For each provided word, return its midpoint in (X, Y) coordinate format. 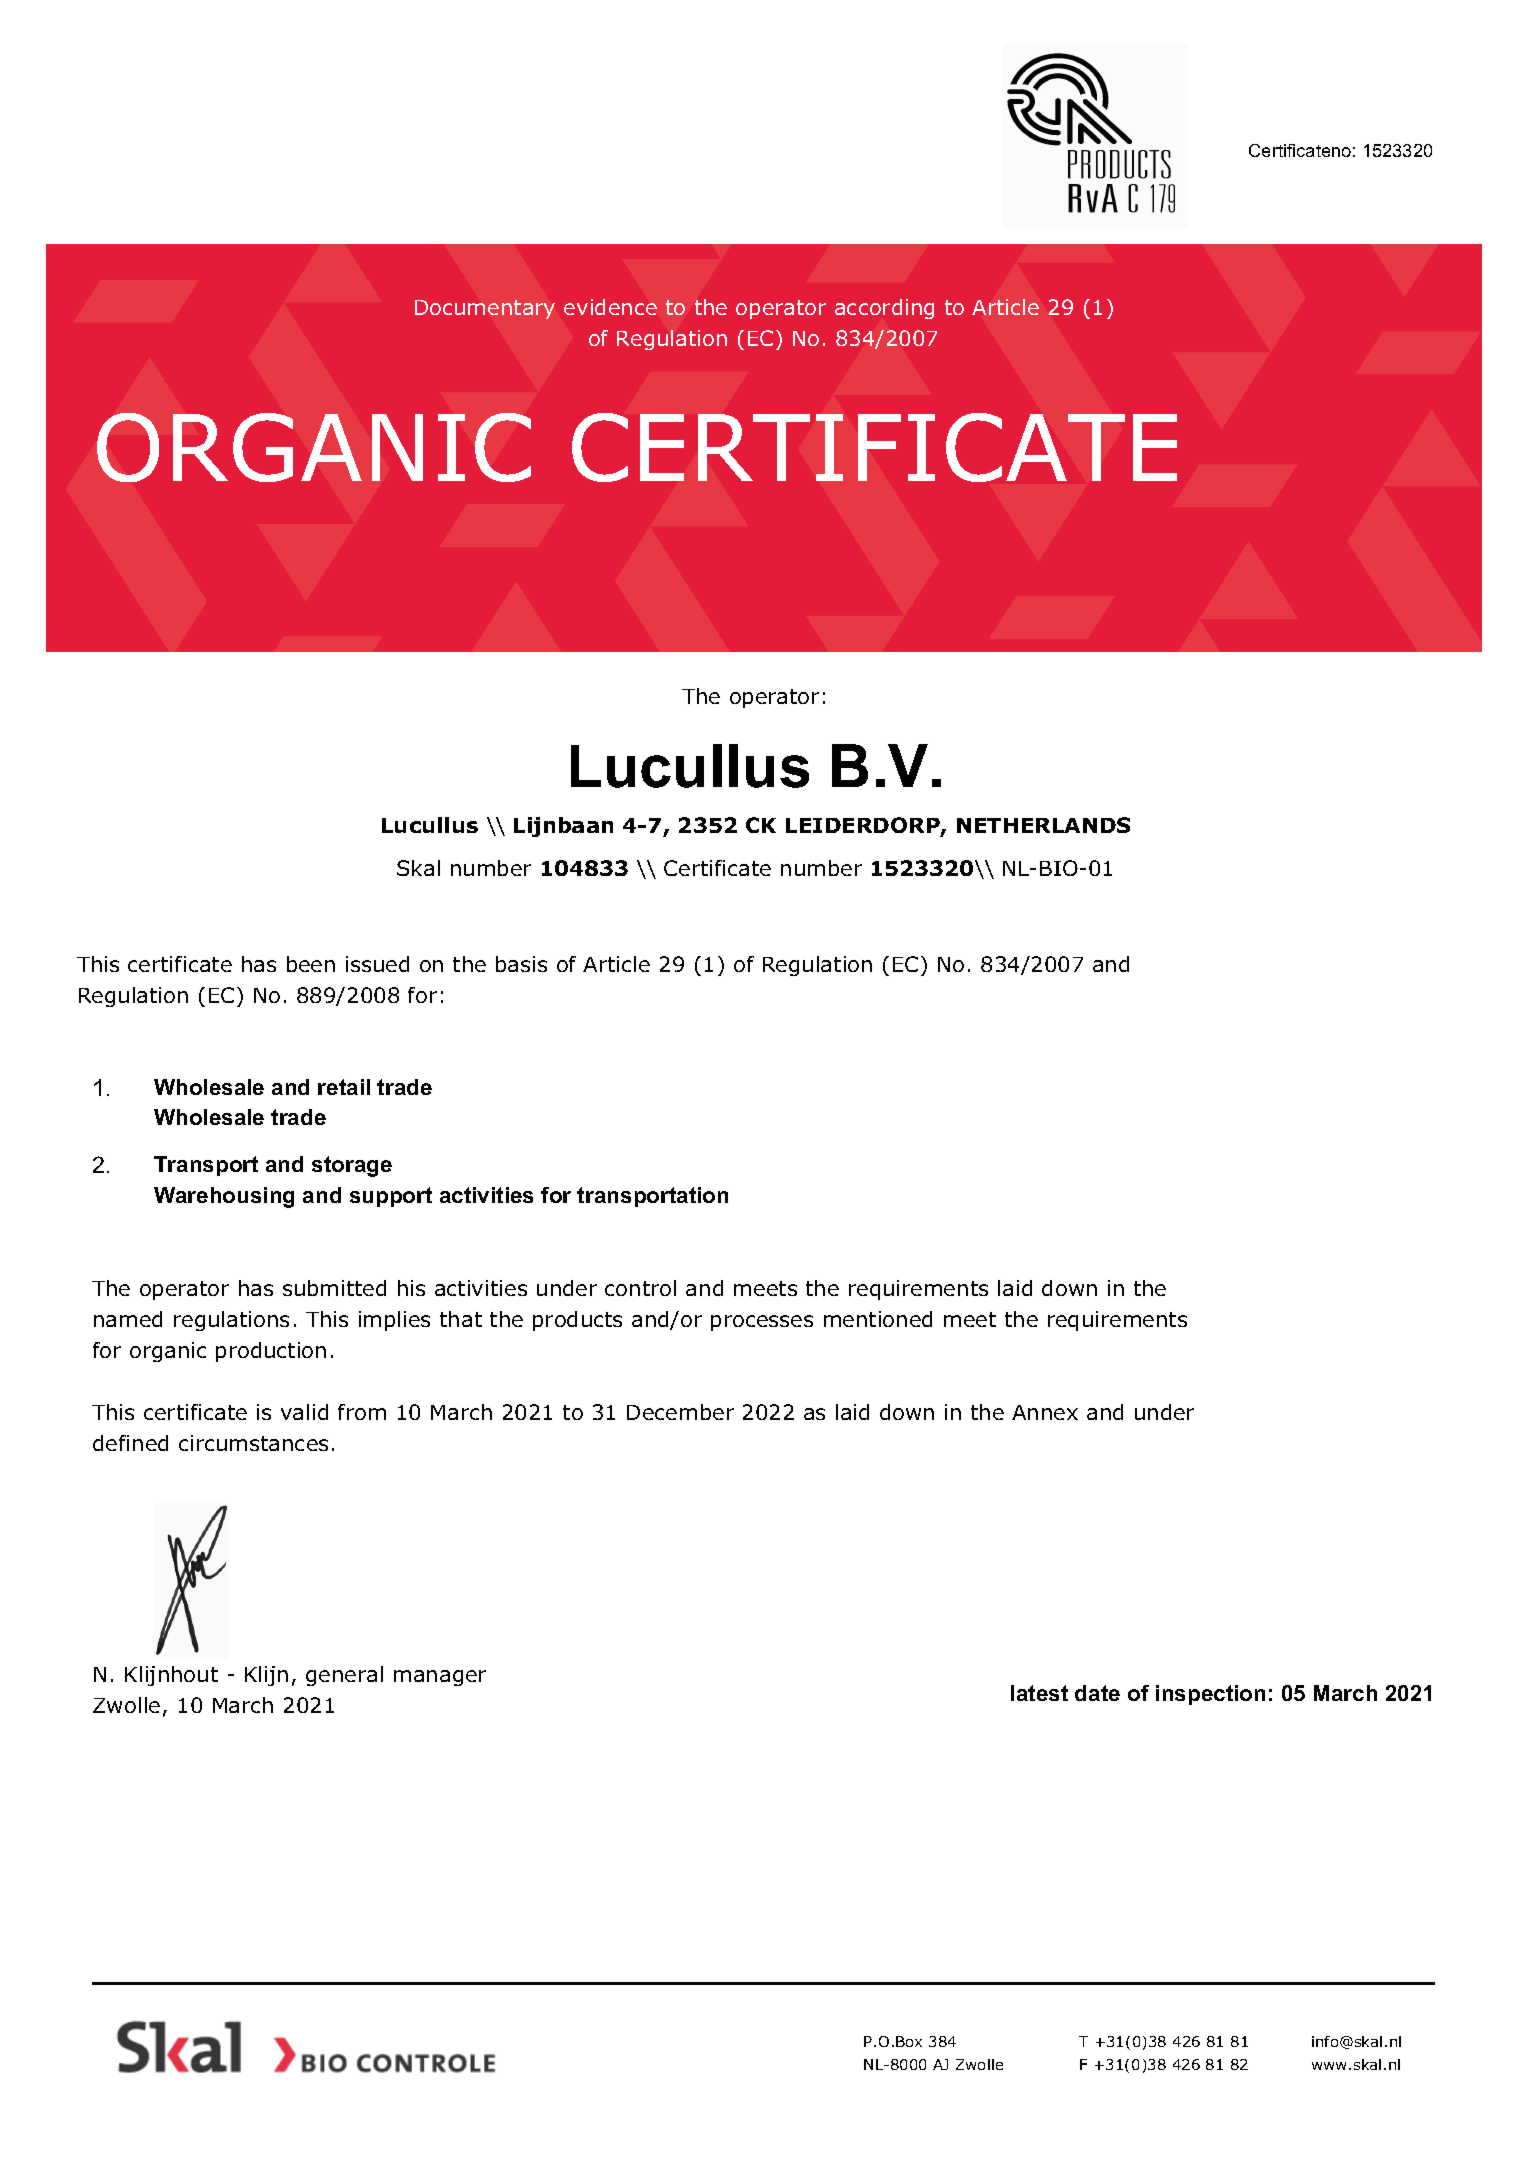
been (311, 964)
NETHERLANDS (1043, 825)
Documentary (485, 309)
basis (521, 964)
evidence (610, 307)
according (884, 309)
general (344, 1676)
